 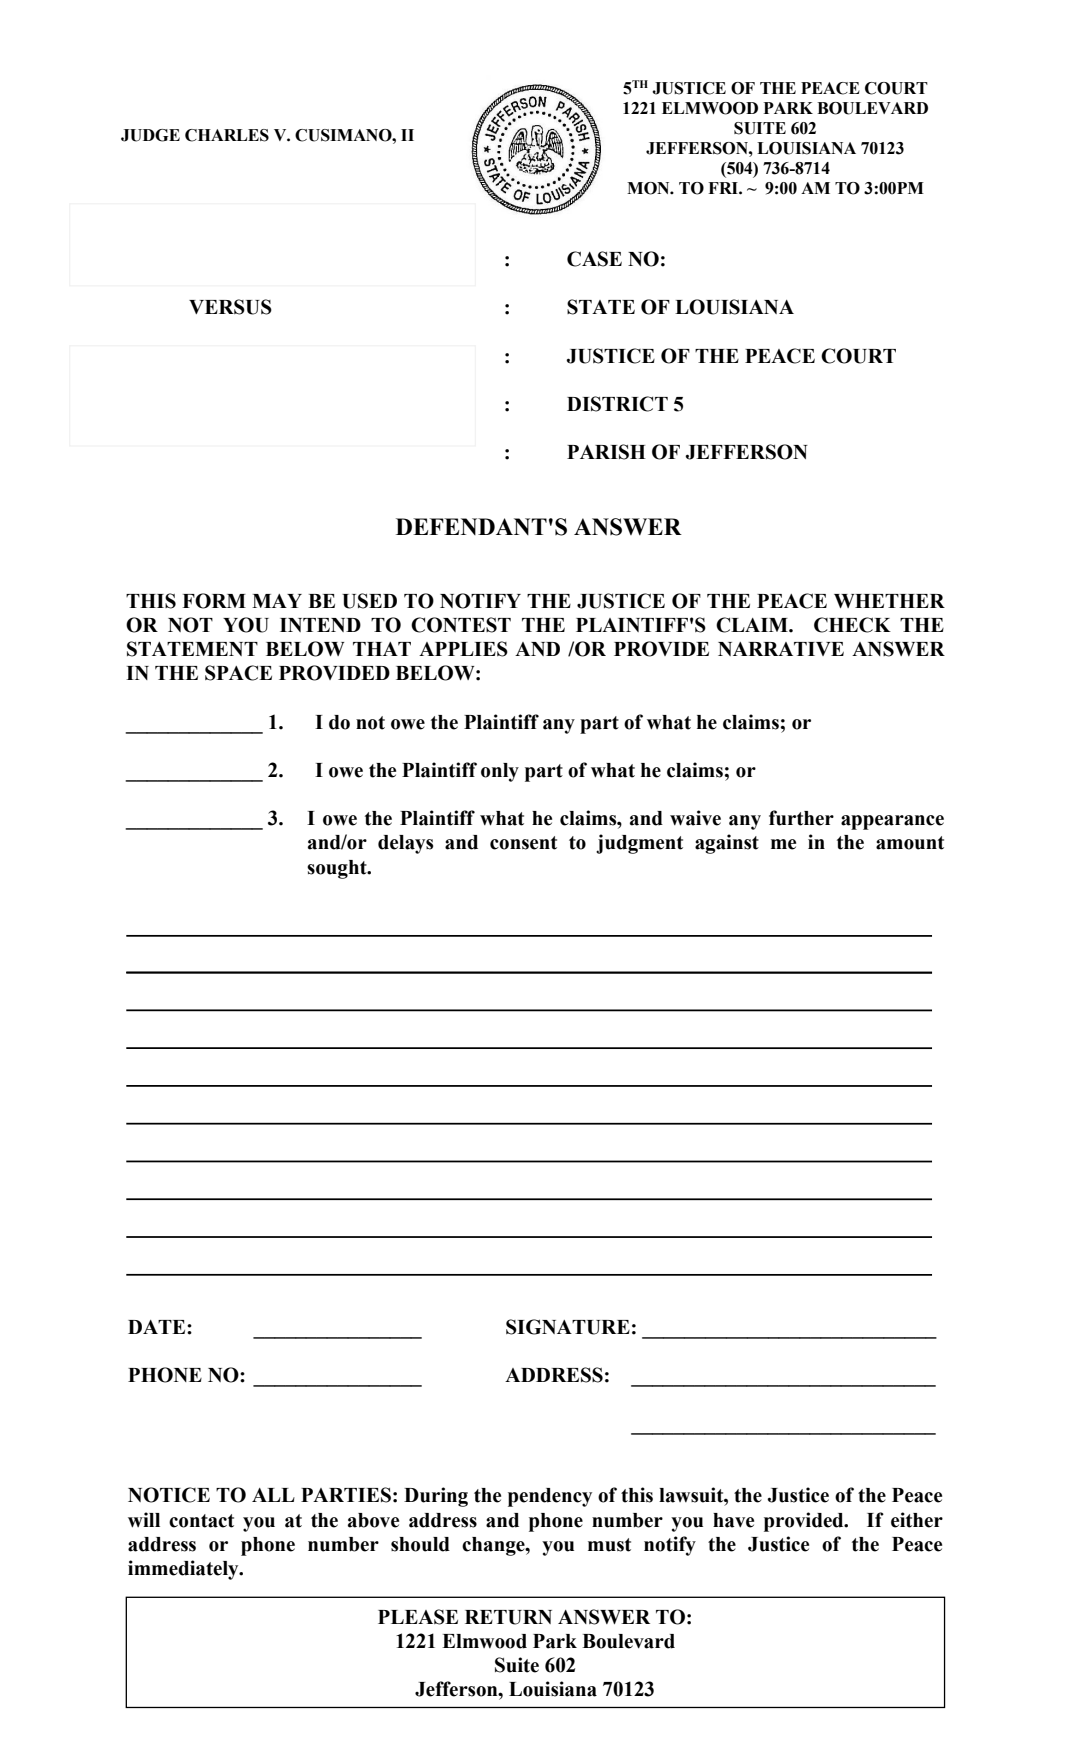 I want to click on have, so click(x=733, y=1520).
